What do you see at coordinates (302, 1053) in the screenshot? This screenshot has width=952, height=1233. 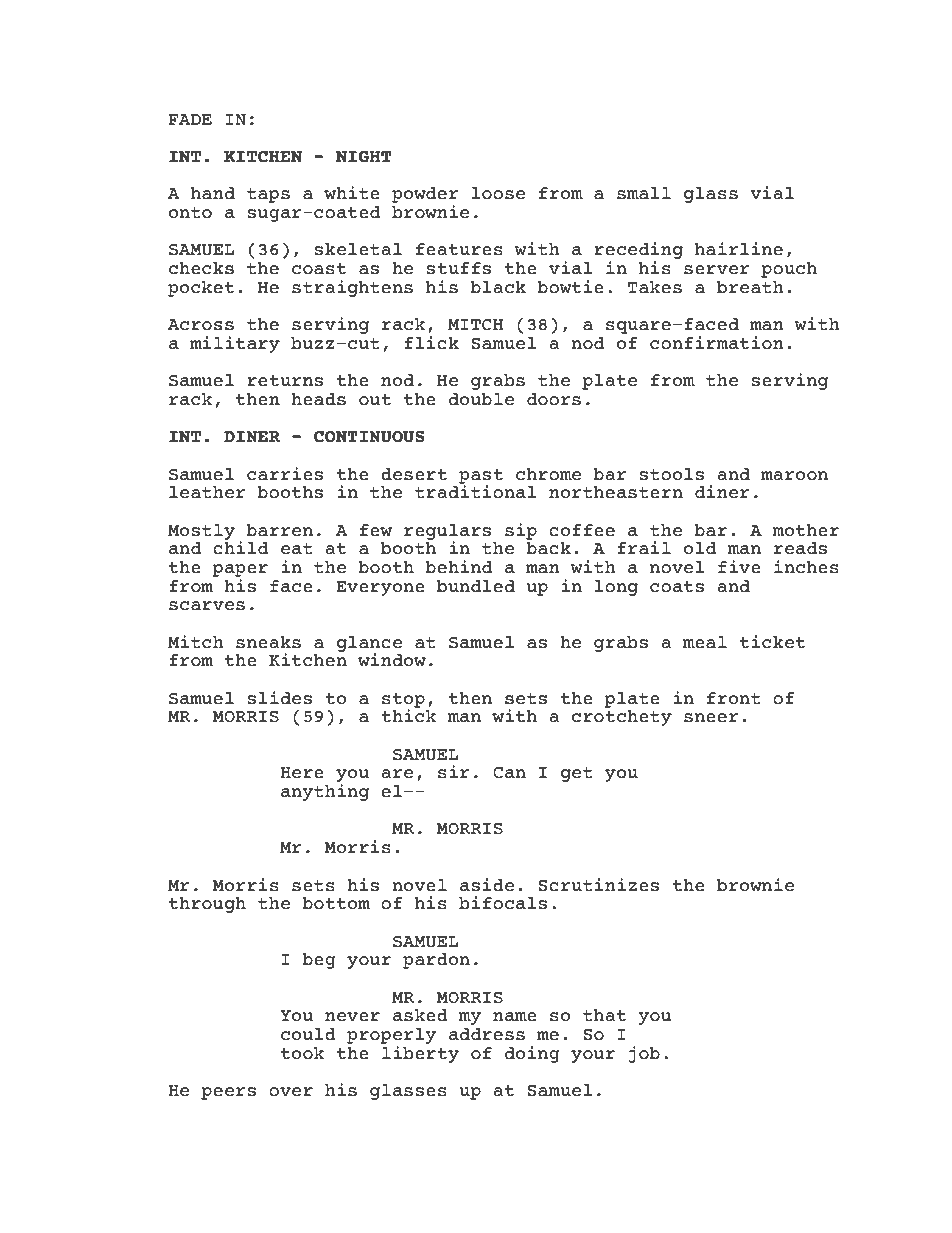 I see `took` at bounding box center [302, 1053].
